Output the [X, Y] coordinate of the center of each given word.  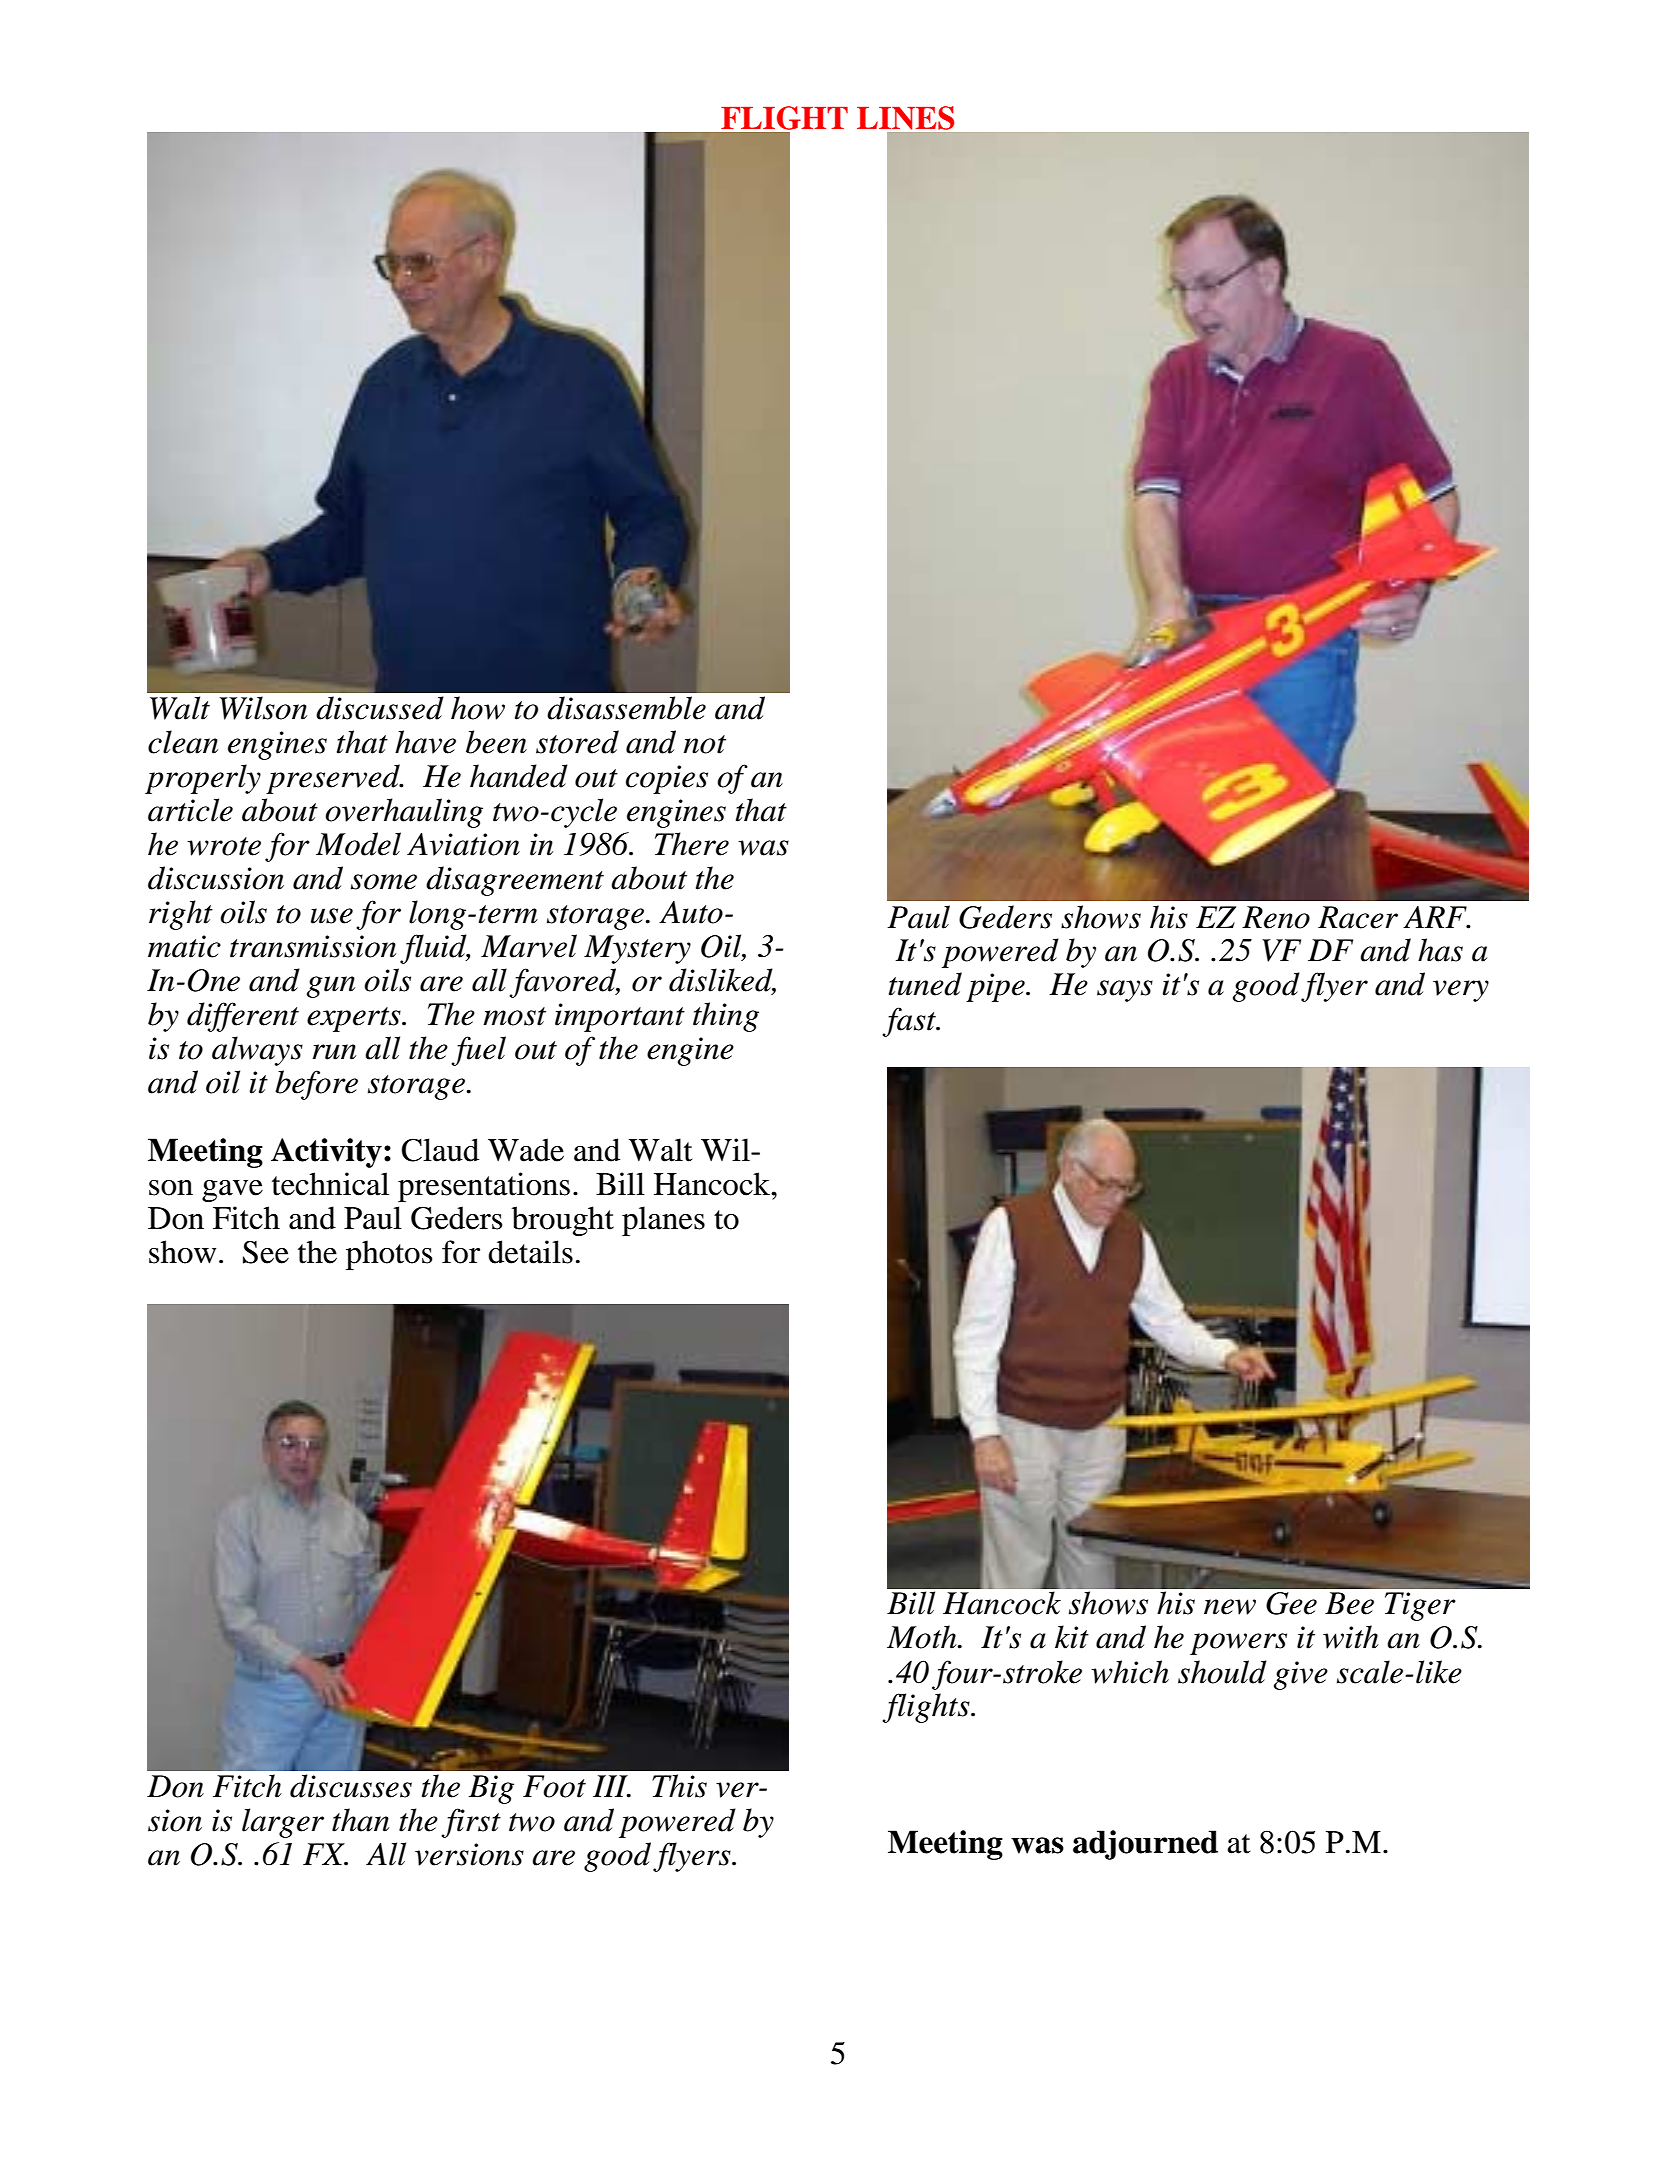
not [704, 744]
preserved [334, 779]
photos [389, 1255]
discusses [351, 1786]
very [1461, 991]
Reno [1276, 917]
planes [663, 1221]
